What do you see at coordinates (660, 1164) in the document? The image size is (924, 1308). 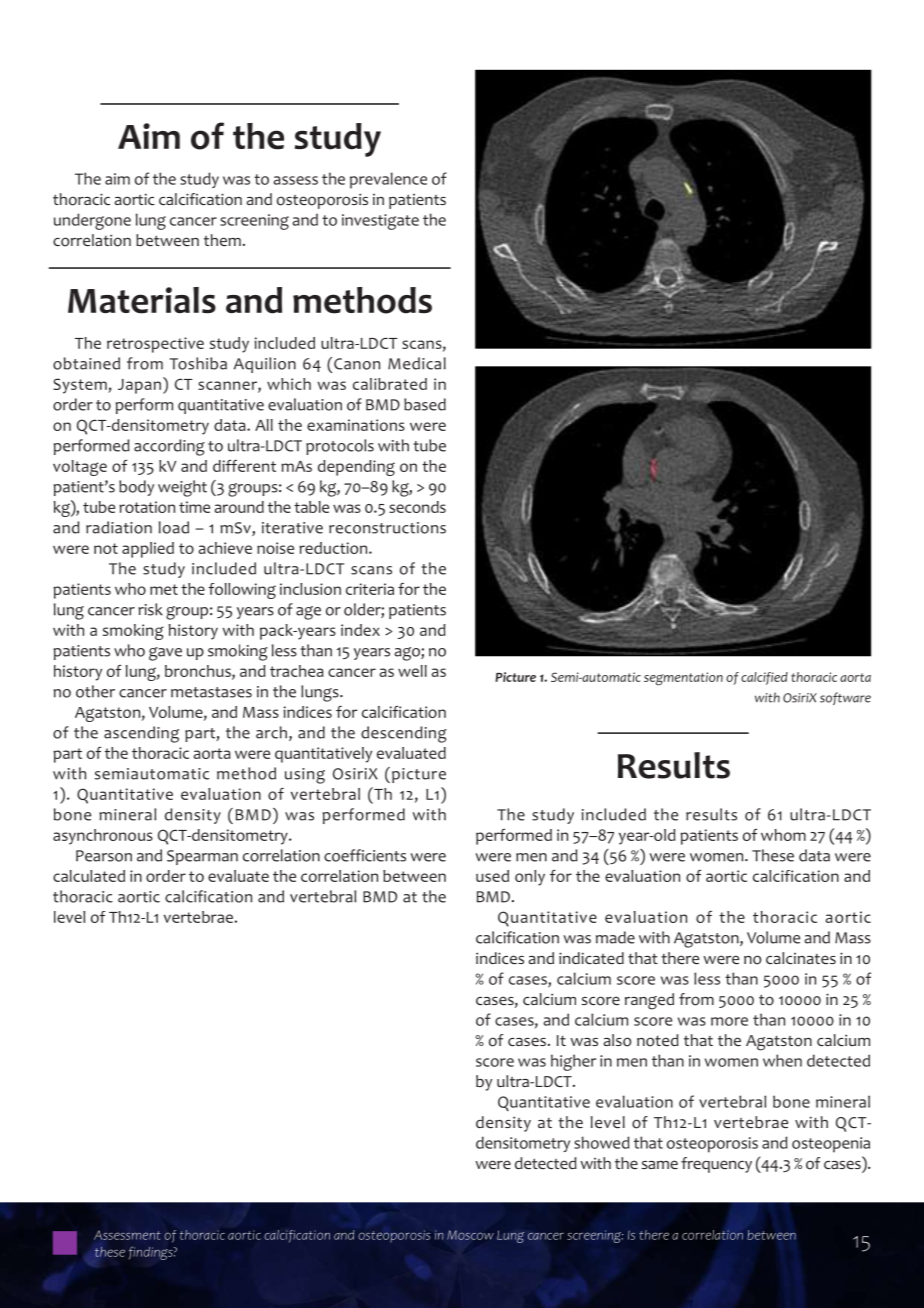 I see `same` at bounding box center [660, 1164].
